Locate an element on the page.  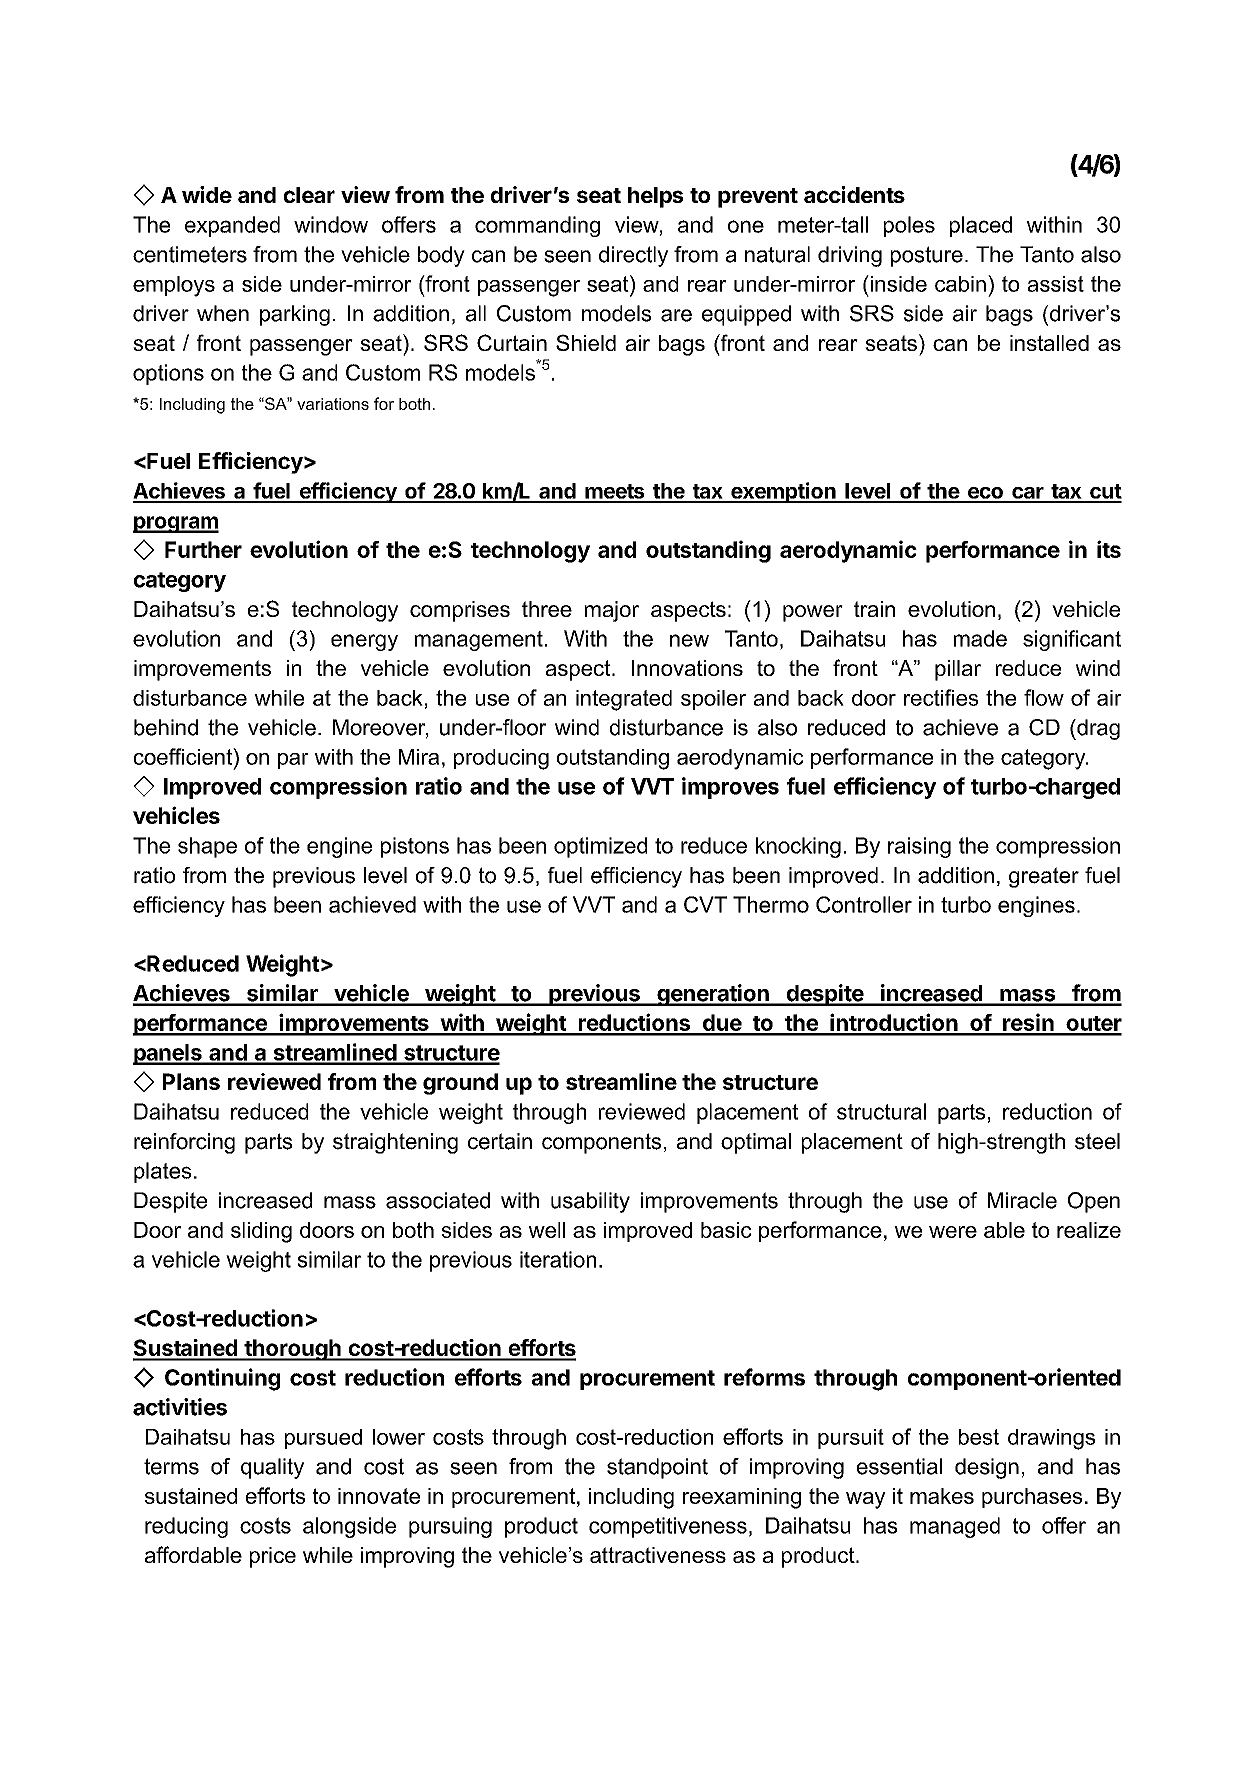
price is located at coordinates (273, 1557).
